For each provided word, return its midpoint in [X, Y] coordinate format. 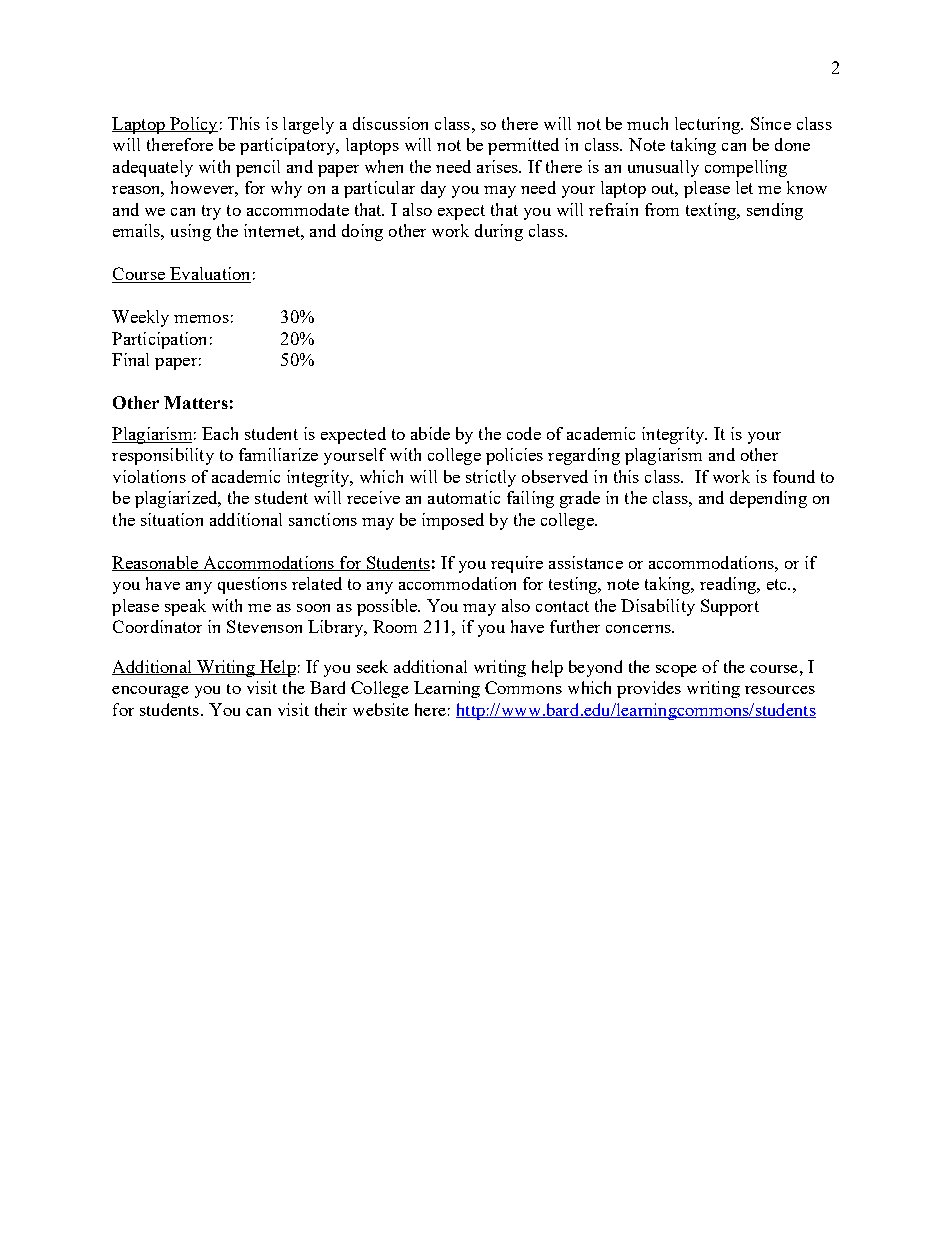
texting [712, 211]
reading [729, 585]
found [794, 476]
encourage [150, 692]
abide [430, 433]
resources [780, 690]
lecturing [708, 125]
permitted [523, 146]
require [517, 564]
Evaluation [209, 275]
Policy [193, 125]
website [381, 709]
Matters [196, 402]
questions [252, 585]
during [499, 232]
